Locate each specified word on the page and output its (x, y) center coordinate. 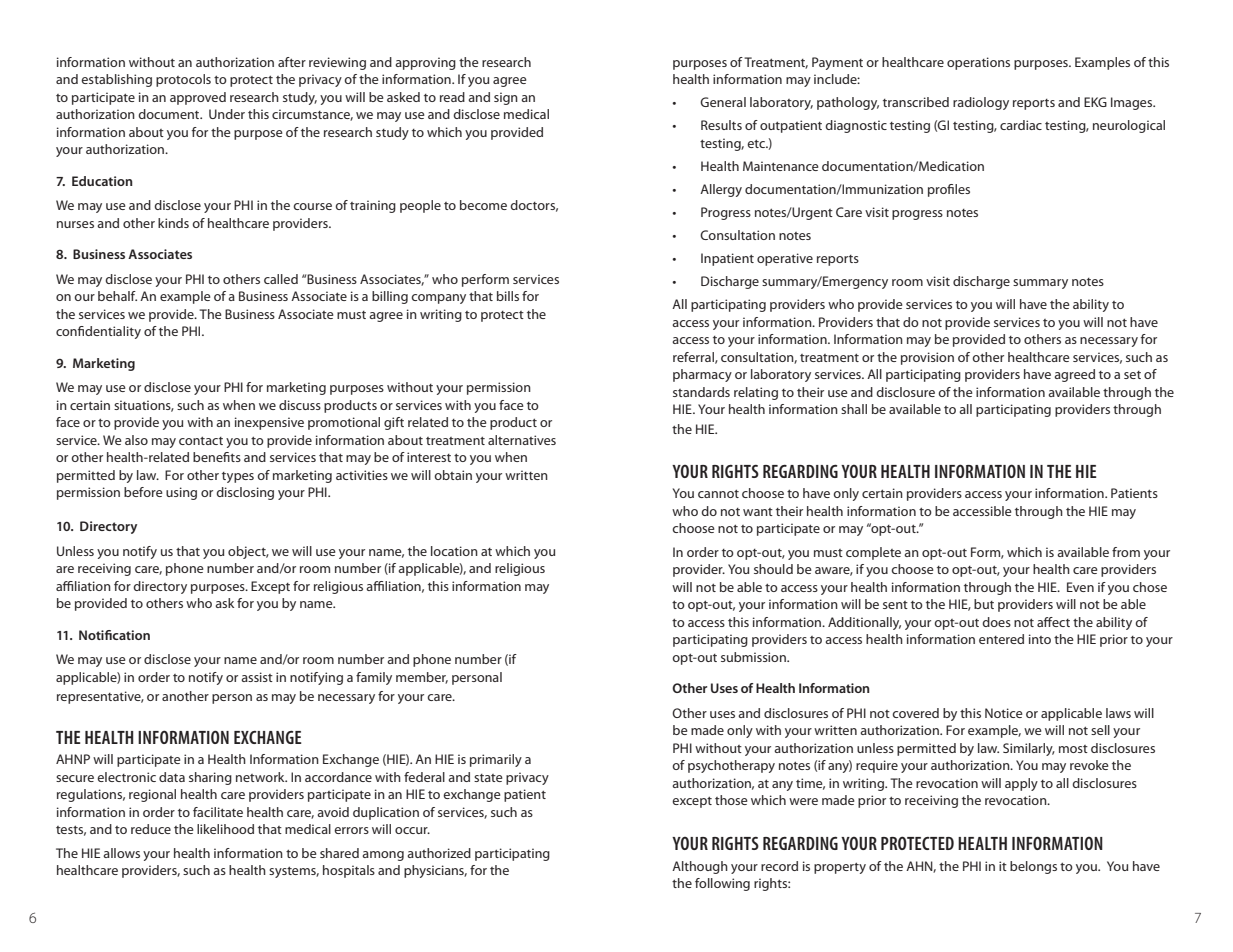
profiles (949, 190)
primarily (496, 760)
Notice (1004, 713)
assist (257, 677)
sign (506, 98)
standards (701, 392)
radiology (981, 103)
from (1126, 552)
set (1132, 375)
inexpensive (269, 423)
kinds (173, 223)
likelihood (225, 829)
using (181, 493)
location (454, 551)
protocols (183, 80)
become (483, 205)
